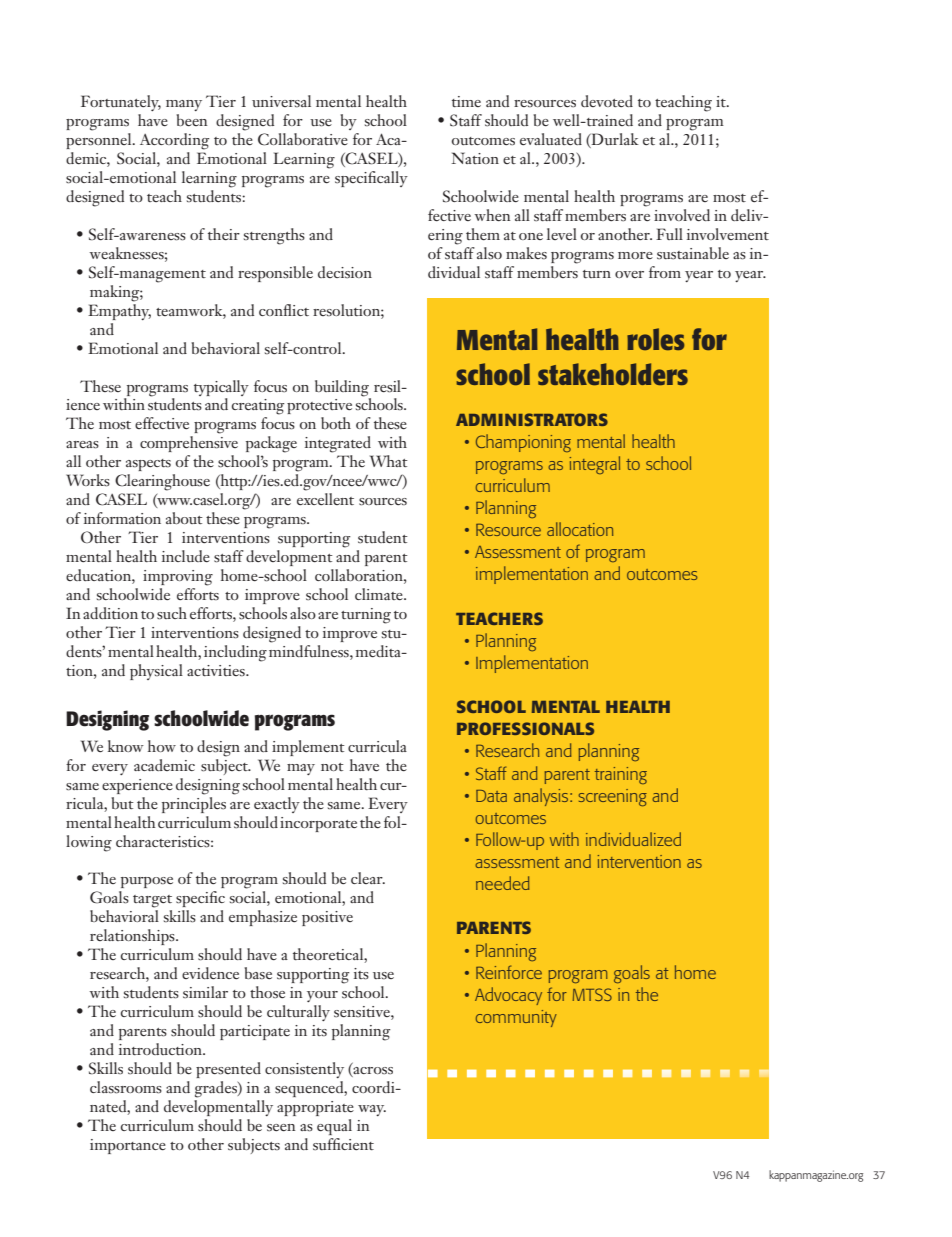 The width and height of the document is (952, 1237). I want to click on According, so click(174, 141).
